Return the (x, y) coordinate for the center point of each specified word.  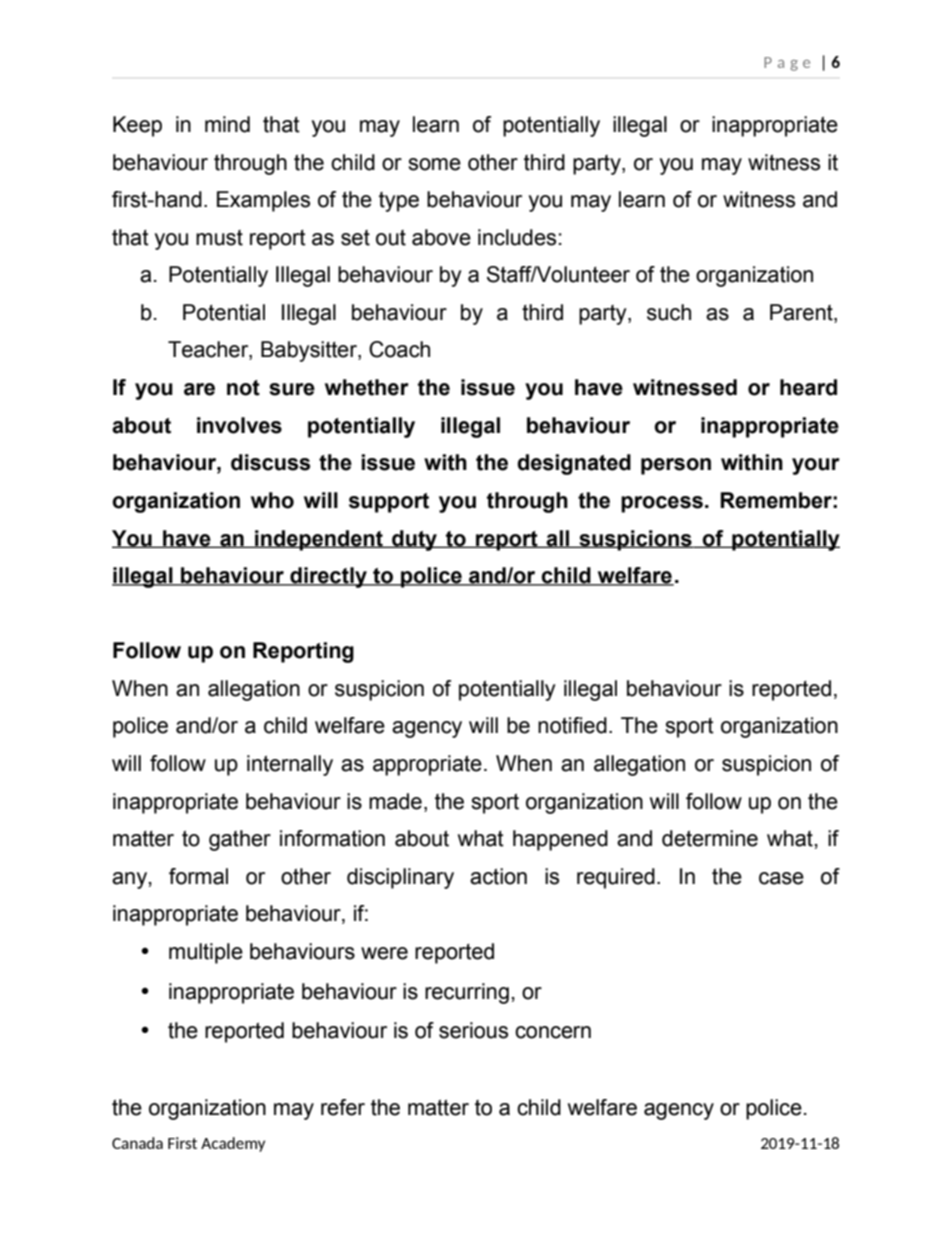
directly (328, 577)
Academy (233, 1144)
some (434, 164)
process (662, 504)
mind (227, 124)
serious (473, 1030)
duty (415, 540)
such (669, 312)
